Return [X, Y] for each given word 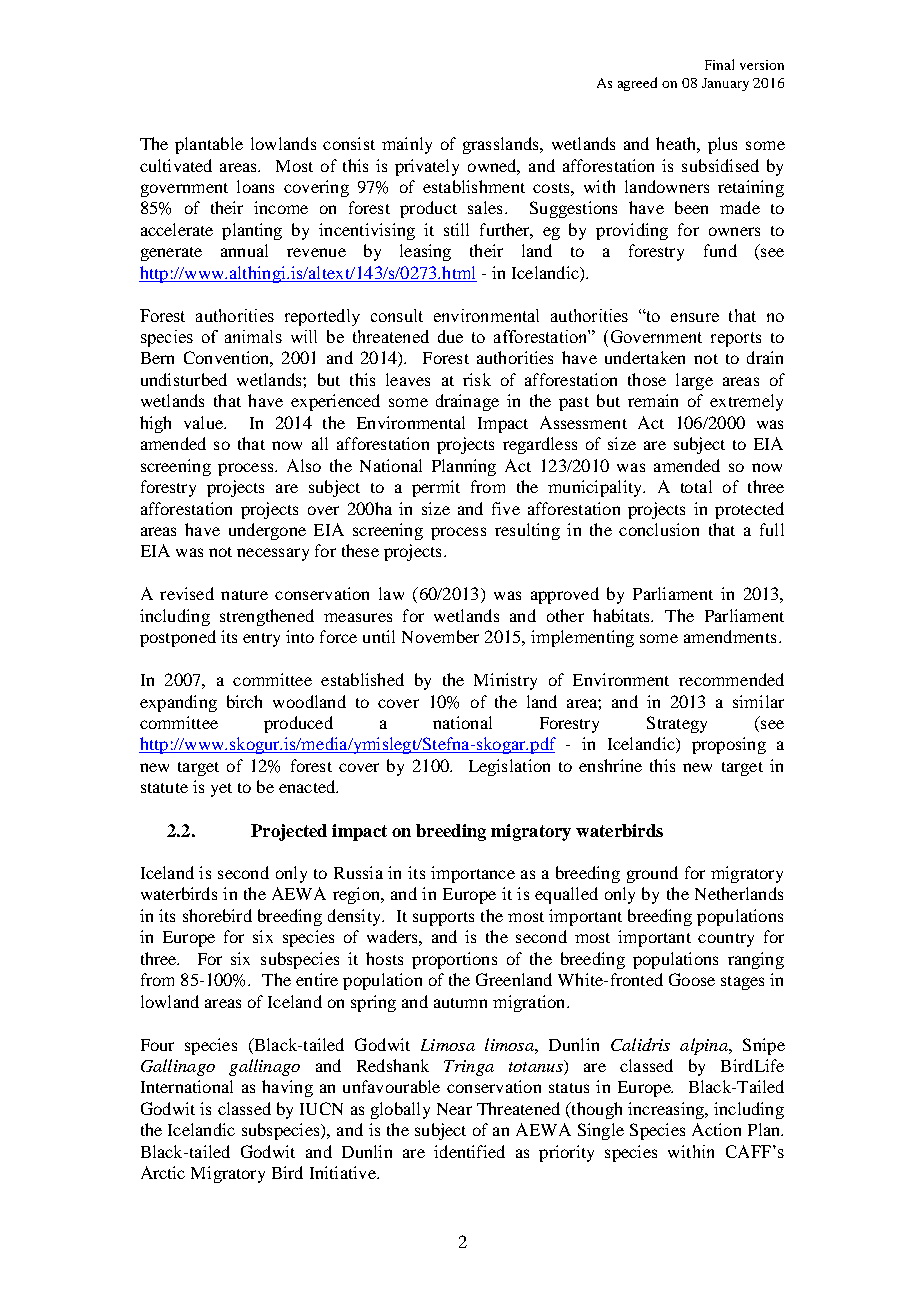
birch [244, 701]
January [725, 84]
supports [443, 919]
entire [317, 979]
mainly [407, 145]
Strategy [677, 724]
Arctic [163, 1172]
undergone [267, 531]
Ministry [505, 681]
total [696, 486]
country [726, 940]
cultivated [176, 165]
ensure [695, 317]
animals [253, 336]
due [450, 336]
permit [436, 488]
